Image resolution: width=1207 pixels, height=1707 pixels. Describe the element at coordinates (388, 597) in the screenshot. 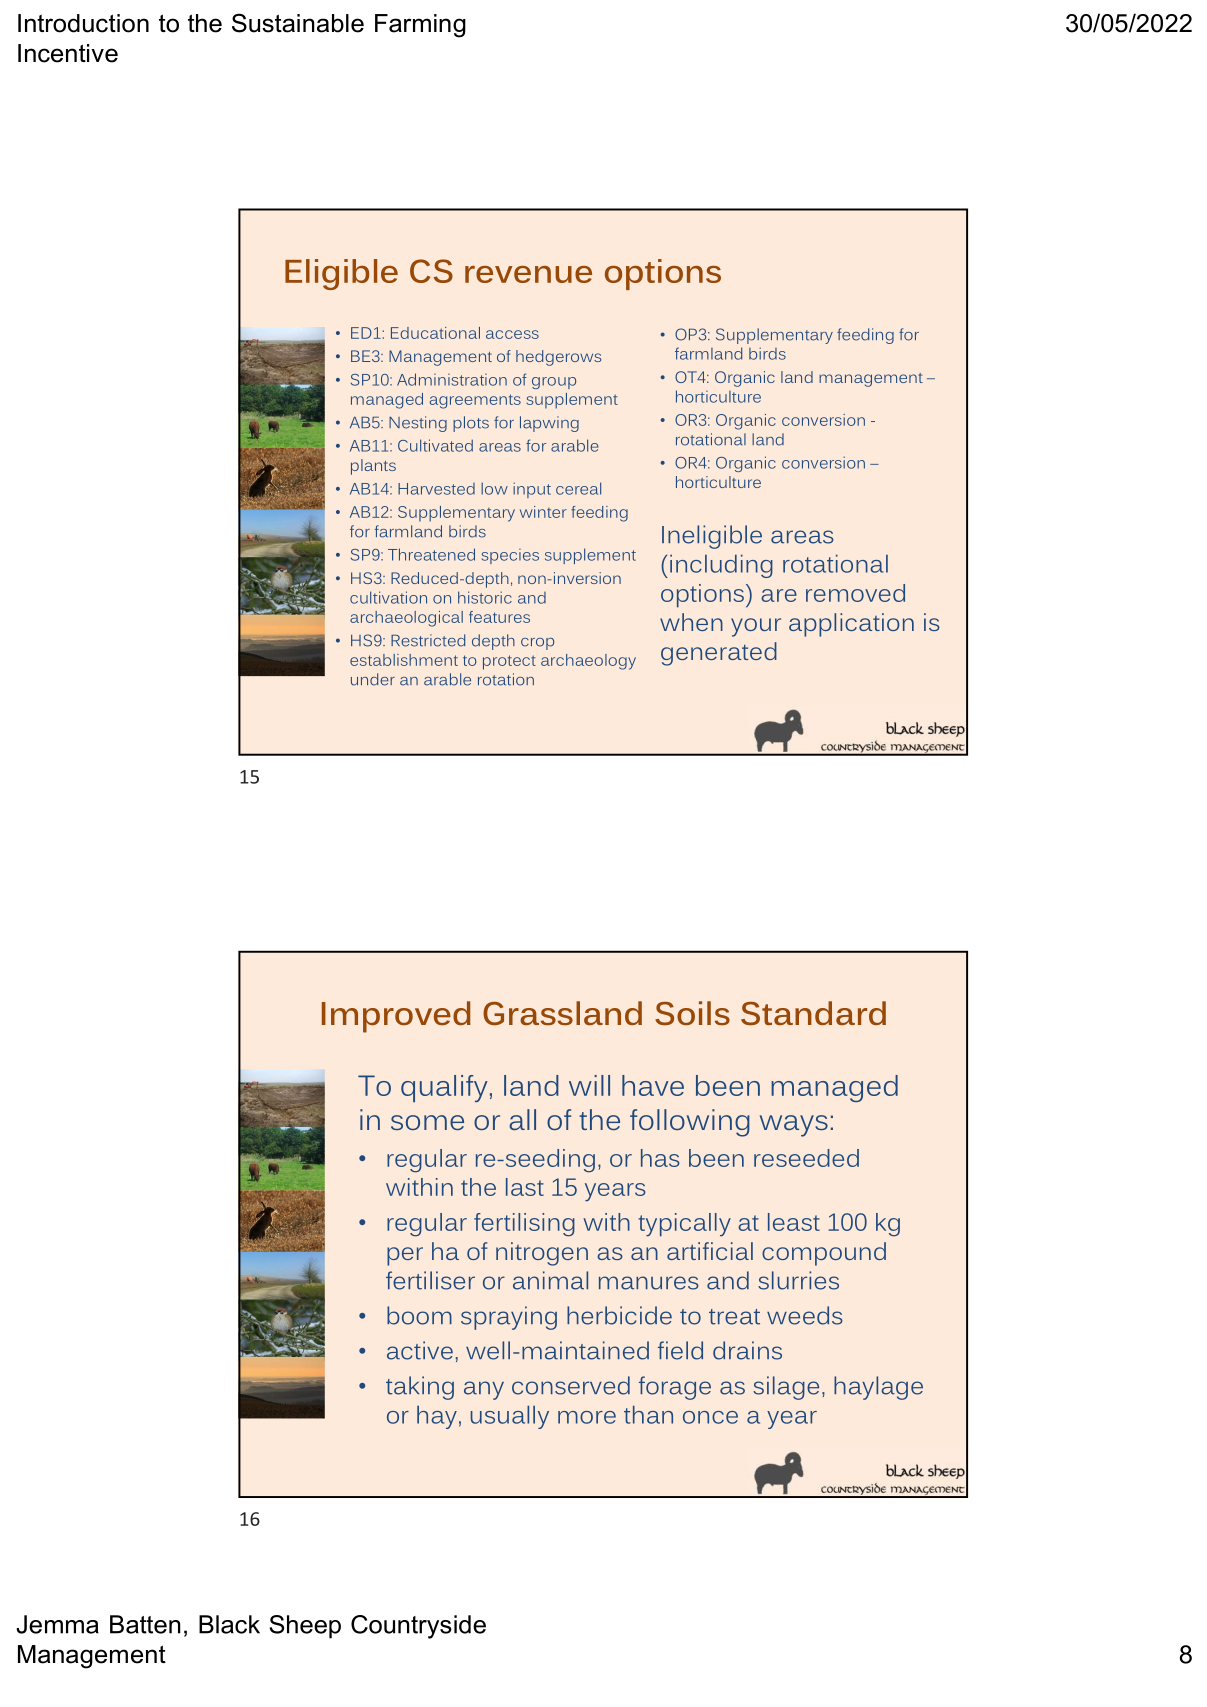

I see `cultivation` at that location.
